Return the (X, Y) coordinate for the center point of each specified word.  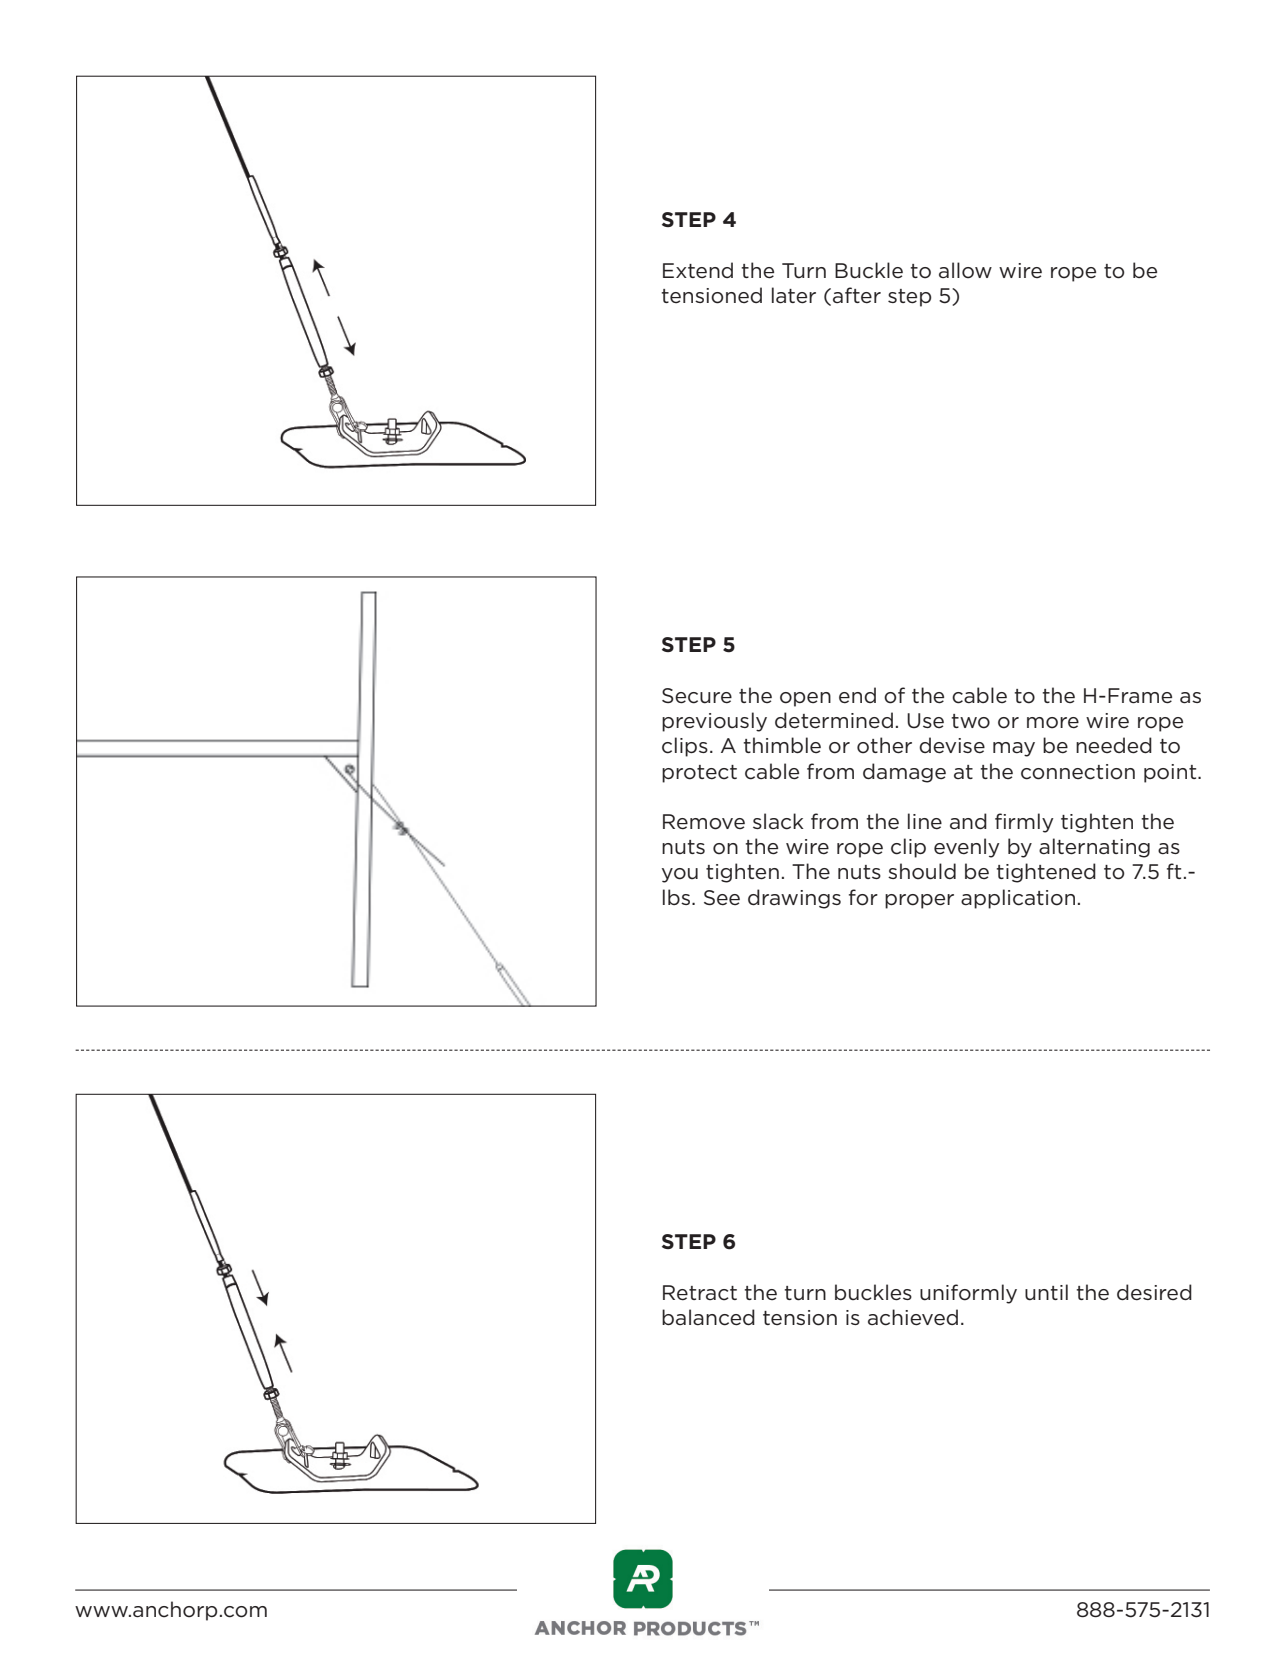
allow (965, 270)
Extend (698, 270)
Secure (697, 696)
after (857, 295)
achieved (913, 1317)
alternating (1094, 848)
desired (1154, 1292)
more (1053, 723)
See (722, 898)
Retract (700, 1293)
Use (925, 721)
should (922, 871)
